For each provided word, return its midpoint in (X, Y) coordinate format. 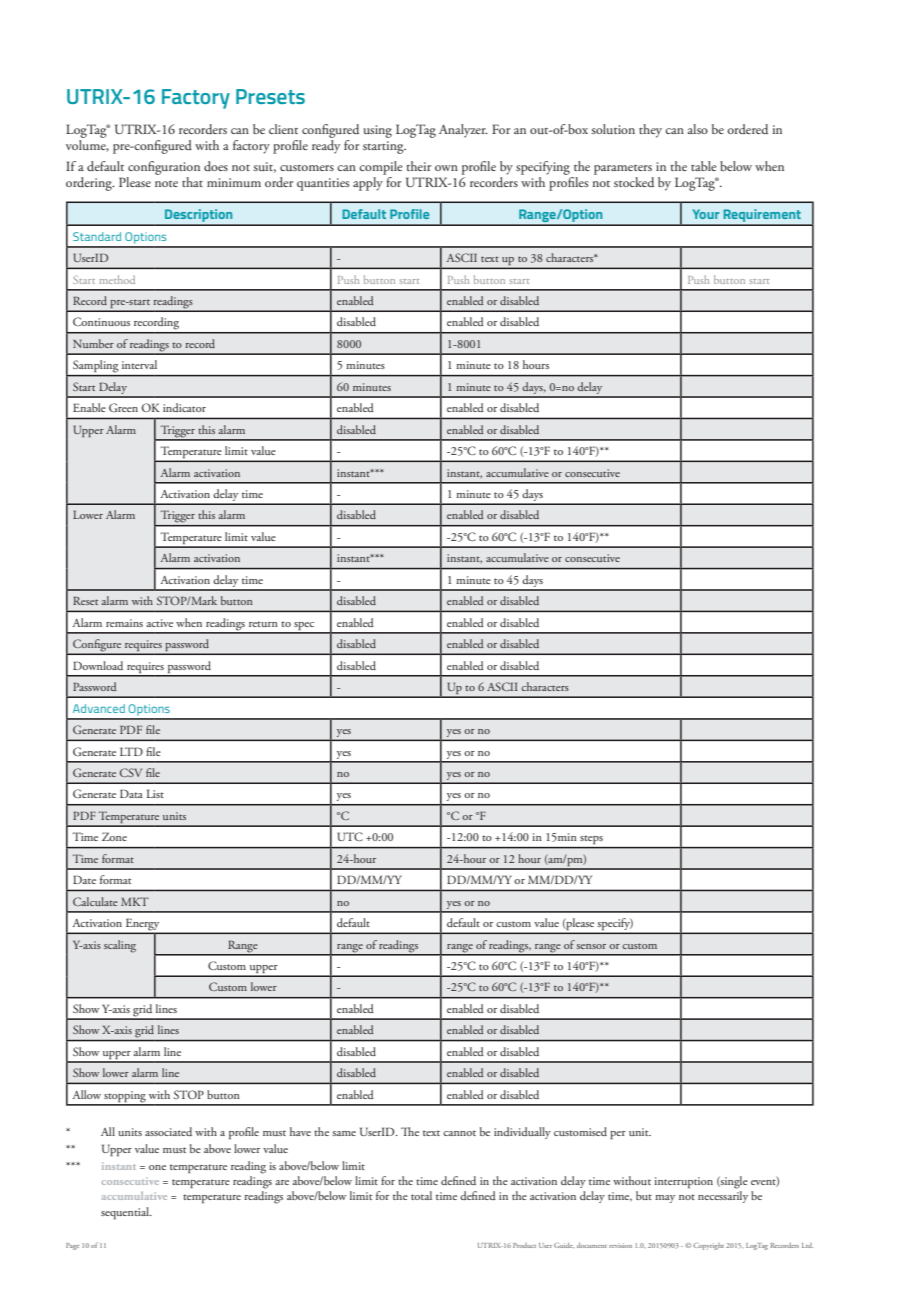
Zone (114, 836)
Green (123, 407)
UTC (350, 836)
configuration (164, 168)
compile (381, 168)
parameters (623, 170)
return (263, 624)
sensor (591, 946)
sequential (126, 1213)
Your (706, 214)
